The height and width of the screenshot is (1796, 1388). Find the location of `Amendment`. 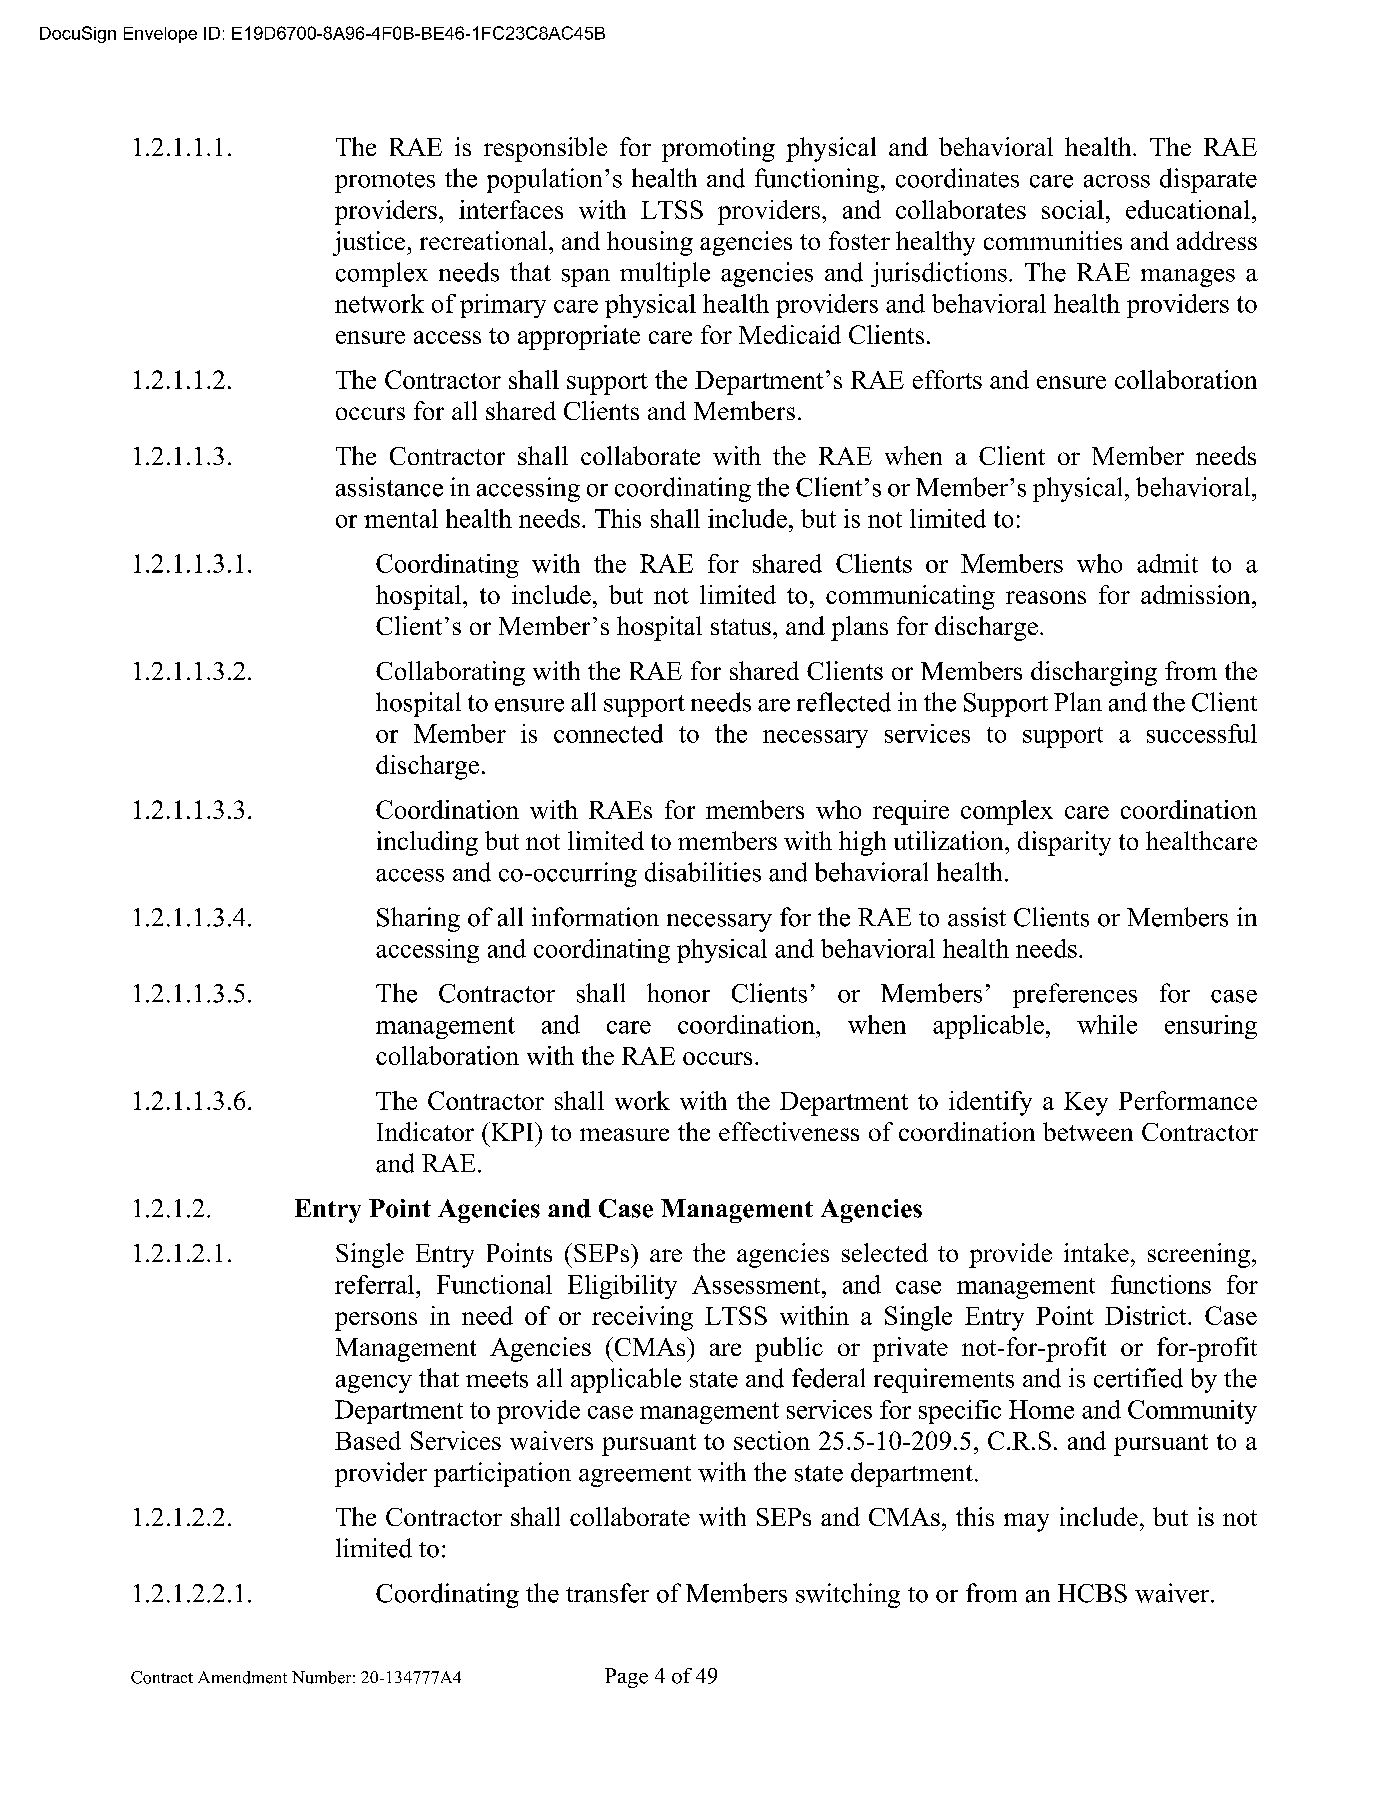

Amendment is located at coordinates (242, 1677).
